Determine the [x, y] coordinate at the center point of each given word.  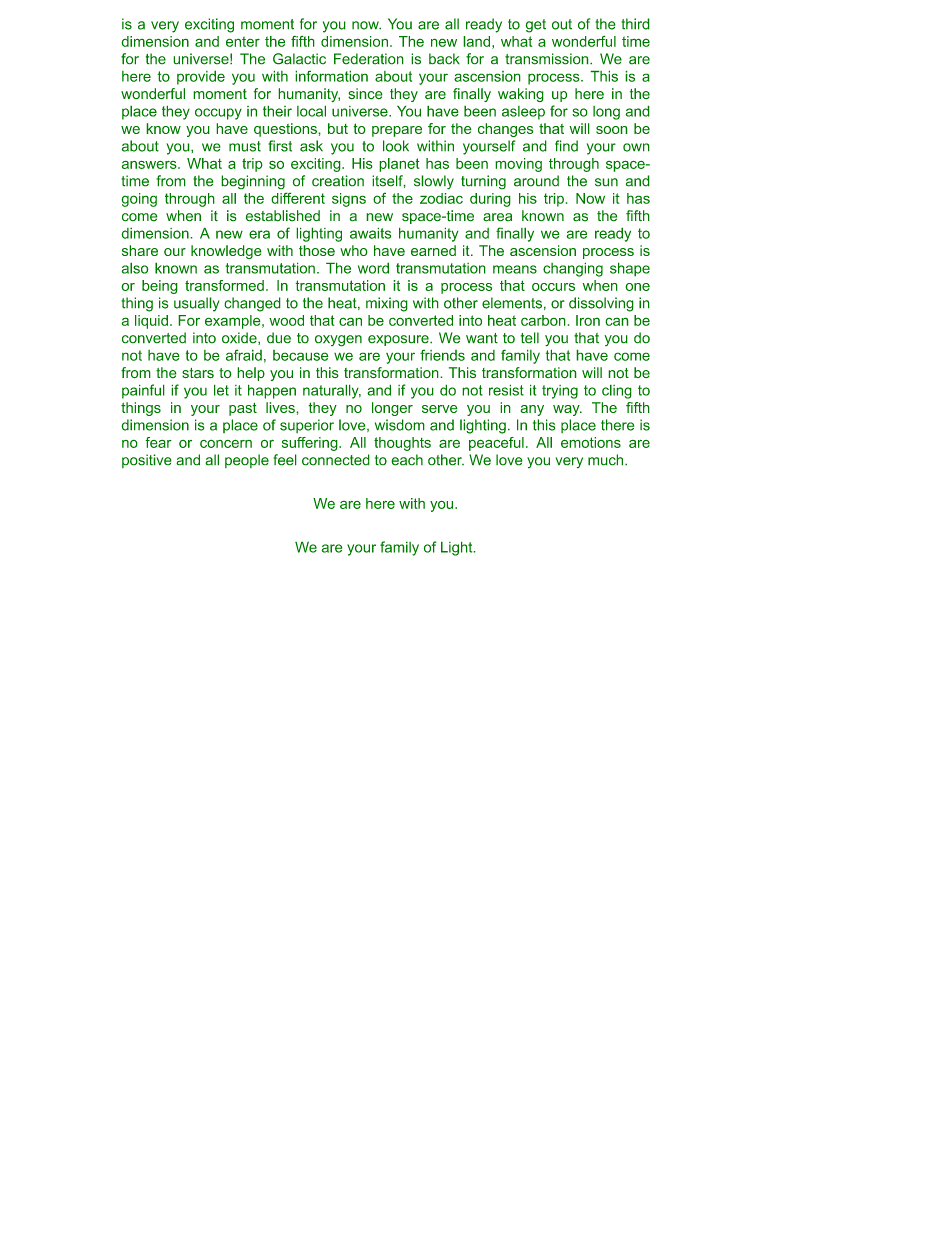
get [535, 26]
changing [573, 269]
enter [243, 41]
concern [226, 443]
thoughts [402, 444]
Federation [369, 59]
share [140, 250]
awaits [370, 233]
